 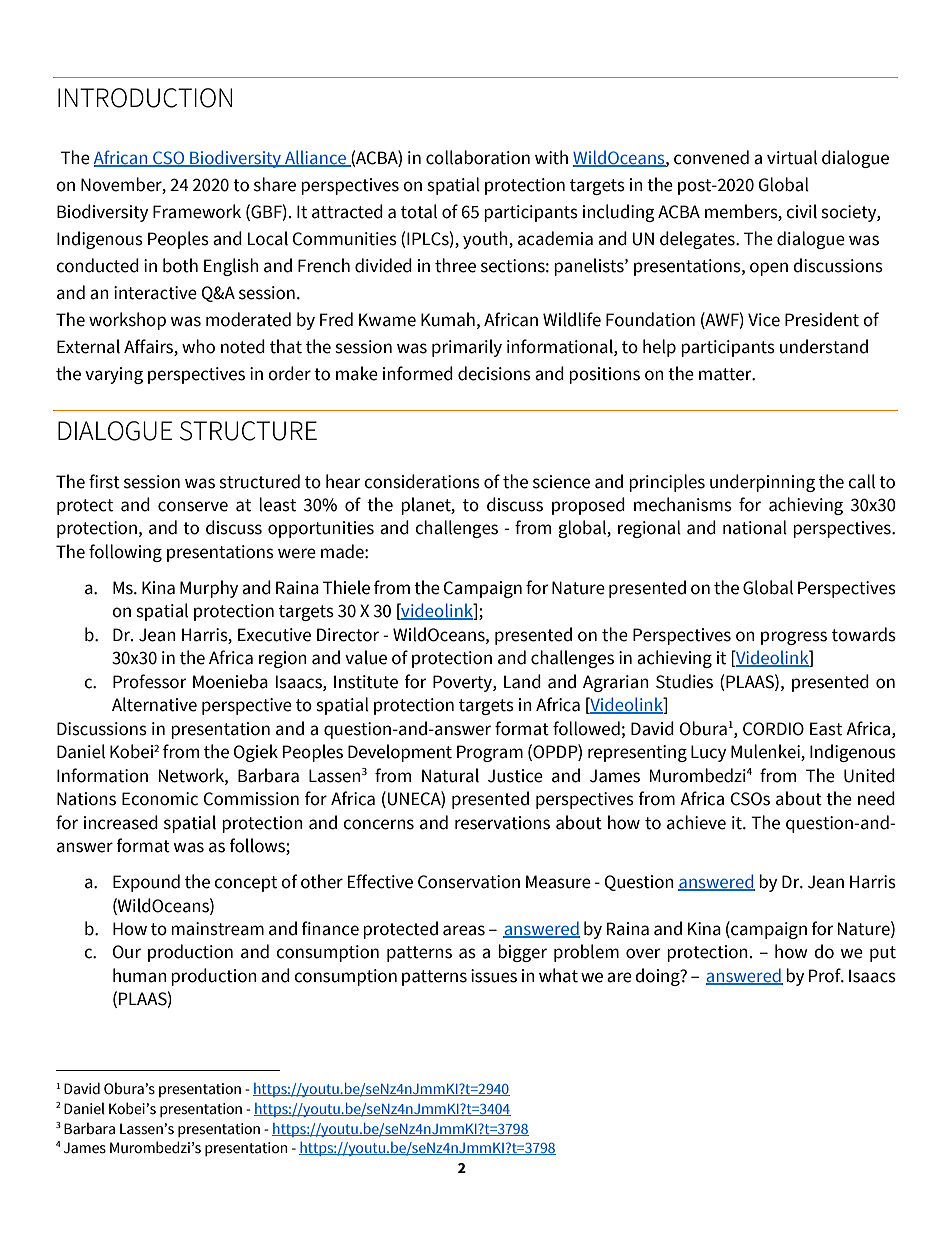 What do you see at coordinates (522, 953) in the page?
I see `bigger` at bounding box center [522, 953].
